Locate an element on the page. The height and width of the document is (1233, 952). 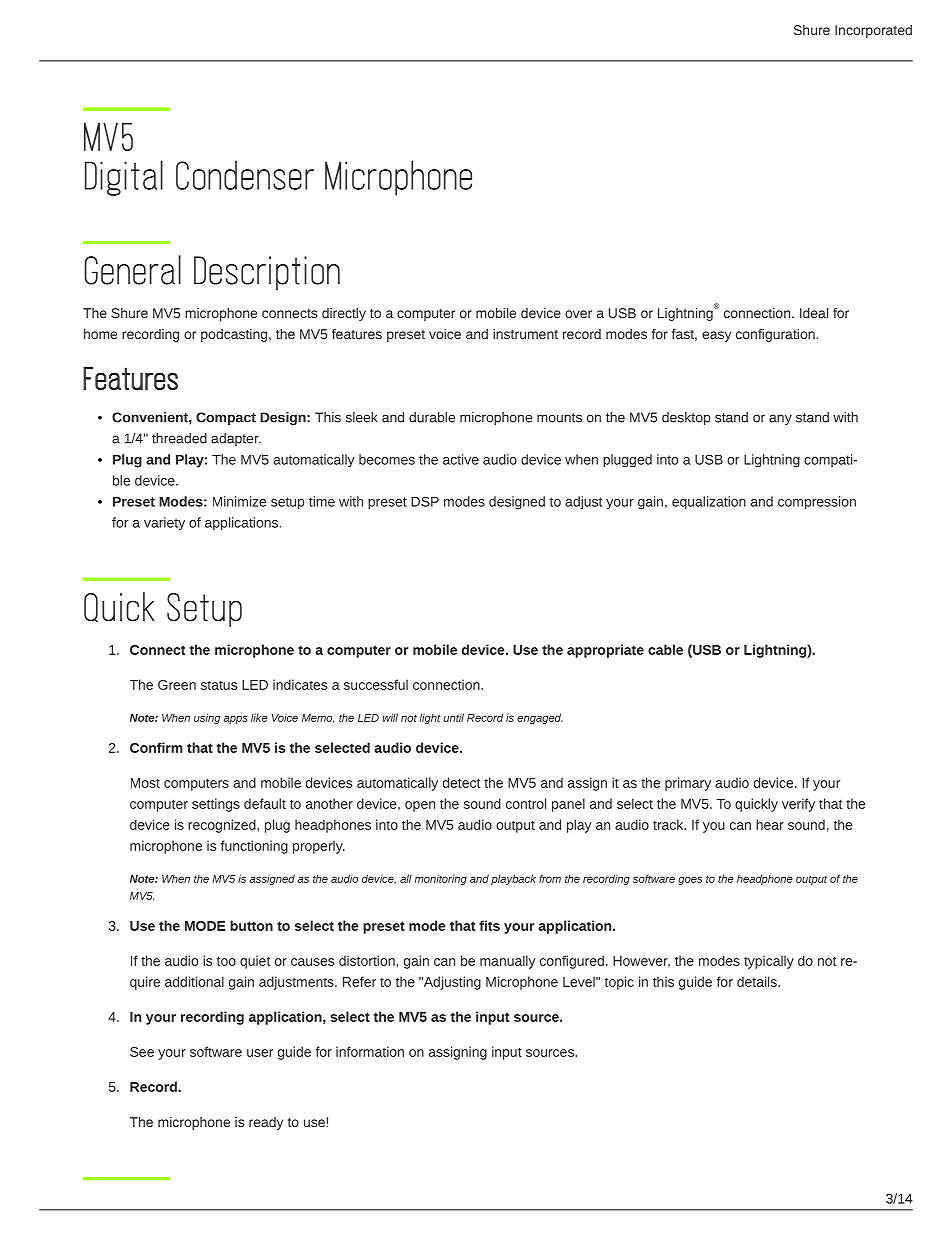
Condenser is located at coordinates (245, 175).
